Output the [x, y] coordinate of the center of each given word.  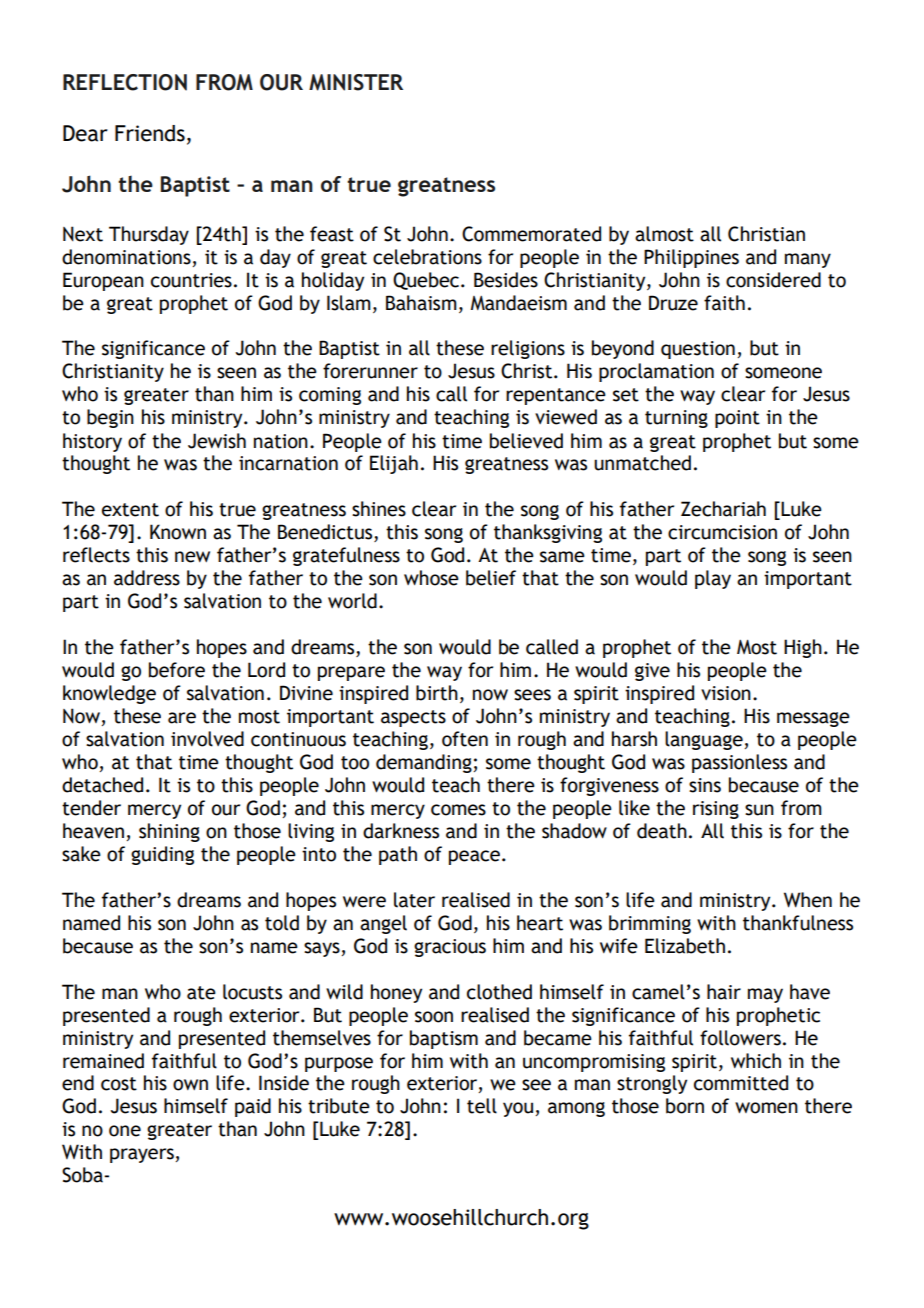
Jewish [217, 441]
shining [169, 832]
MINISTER [356, 82]
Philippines [691, 258]
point [737, 419]
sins [705, 785]
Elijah [394, 464]
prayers [143, 1155]
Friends [150, 133]
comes [458, 810]
